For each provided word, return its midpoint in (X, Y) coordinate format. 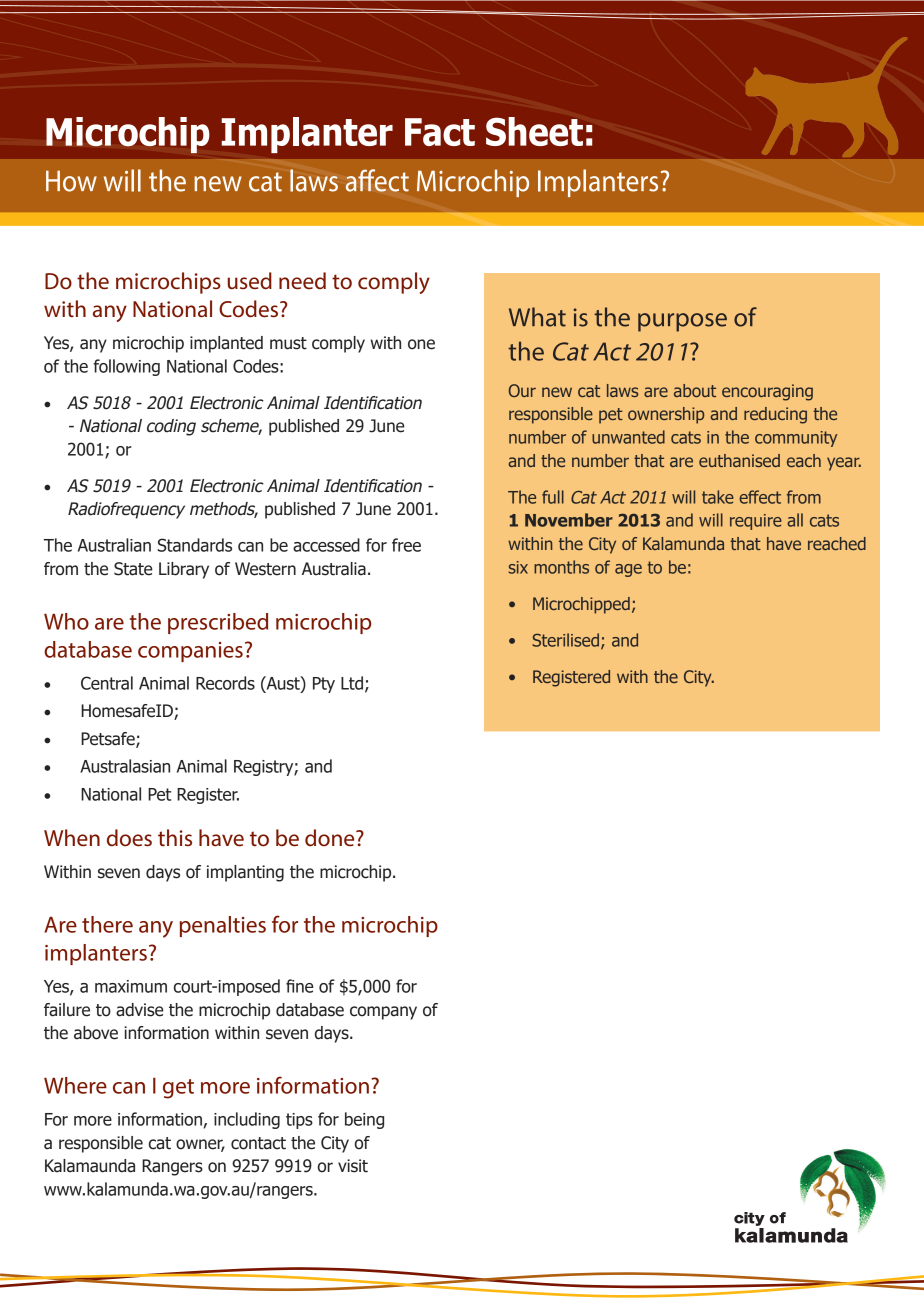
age (628, 570)
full (553, 497)
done (331, 838)
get (178, 1089)
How (71, 181)
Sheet (534, 131)
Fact (440, 132)
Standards (195, 545)
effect (760, 497)
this (175, 837)
